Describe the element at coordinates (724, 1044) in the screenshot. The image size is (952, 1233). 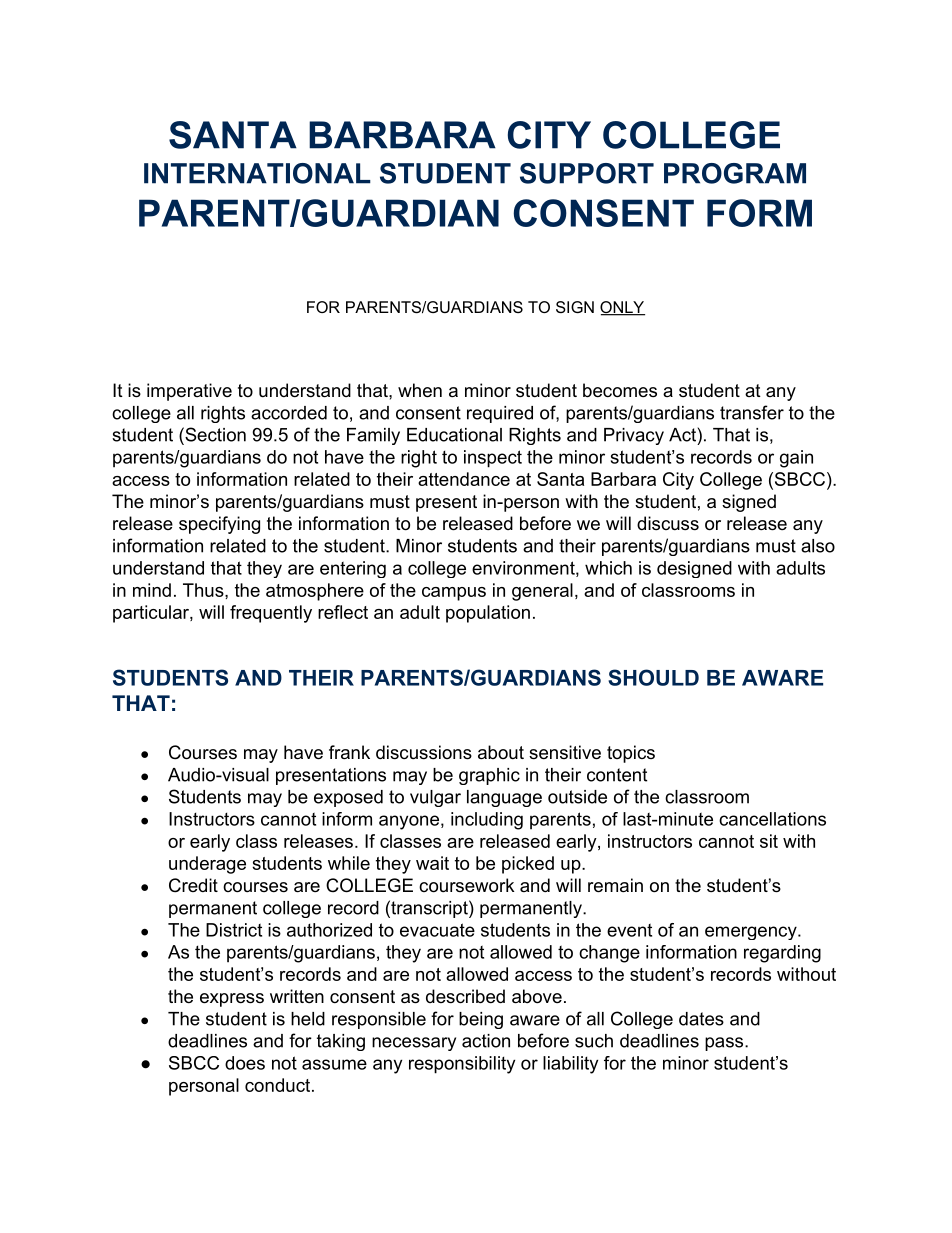
I see `pass` at that location.
